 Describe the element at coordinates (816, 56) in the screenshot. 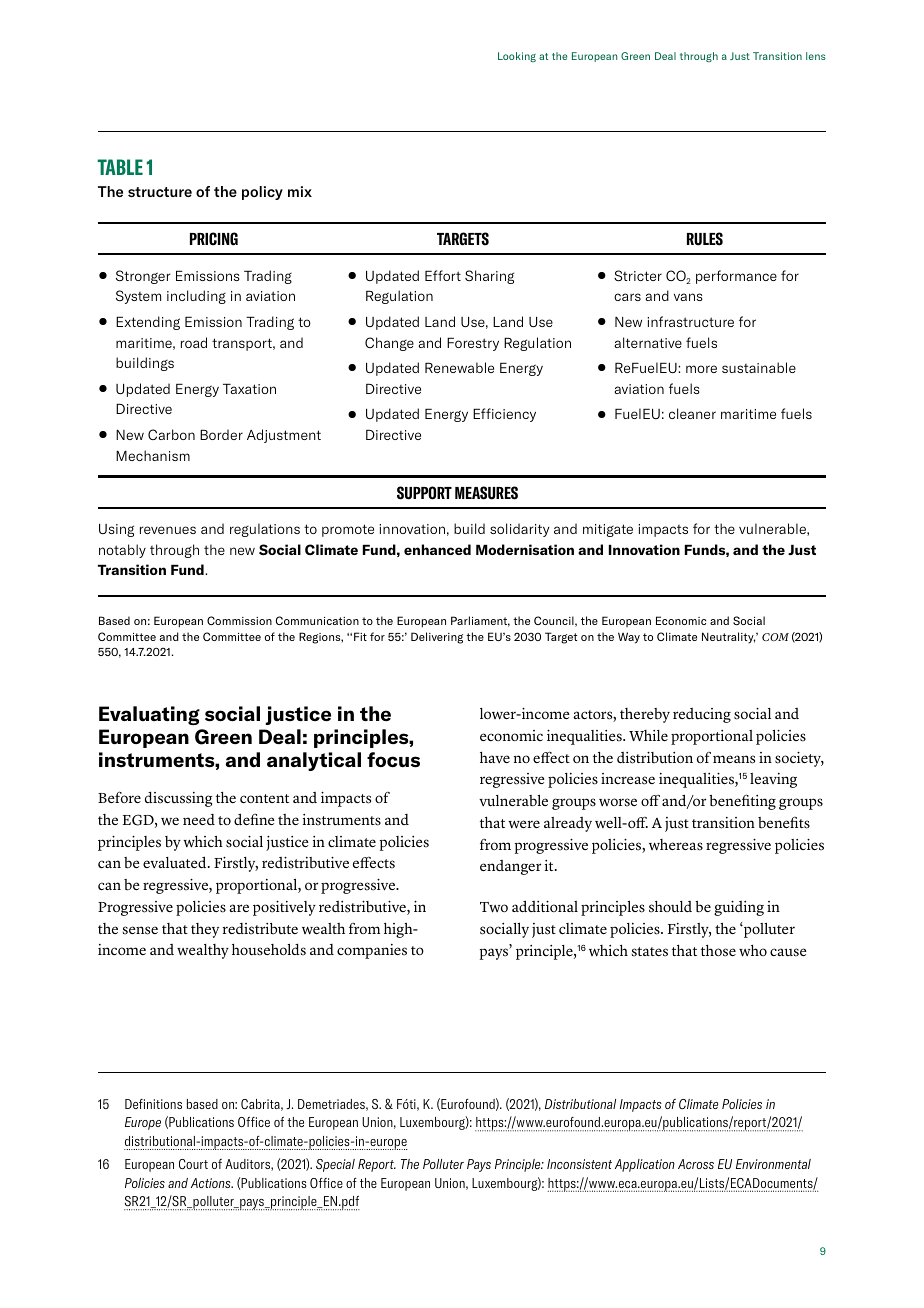

I see `lens` at that location.
